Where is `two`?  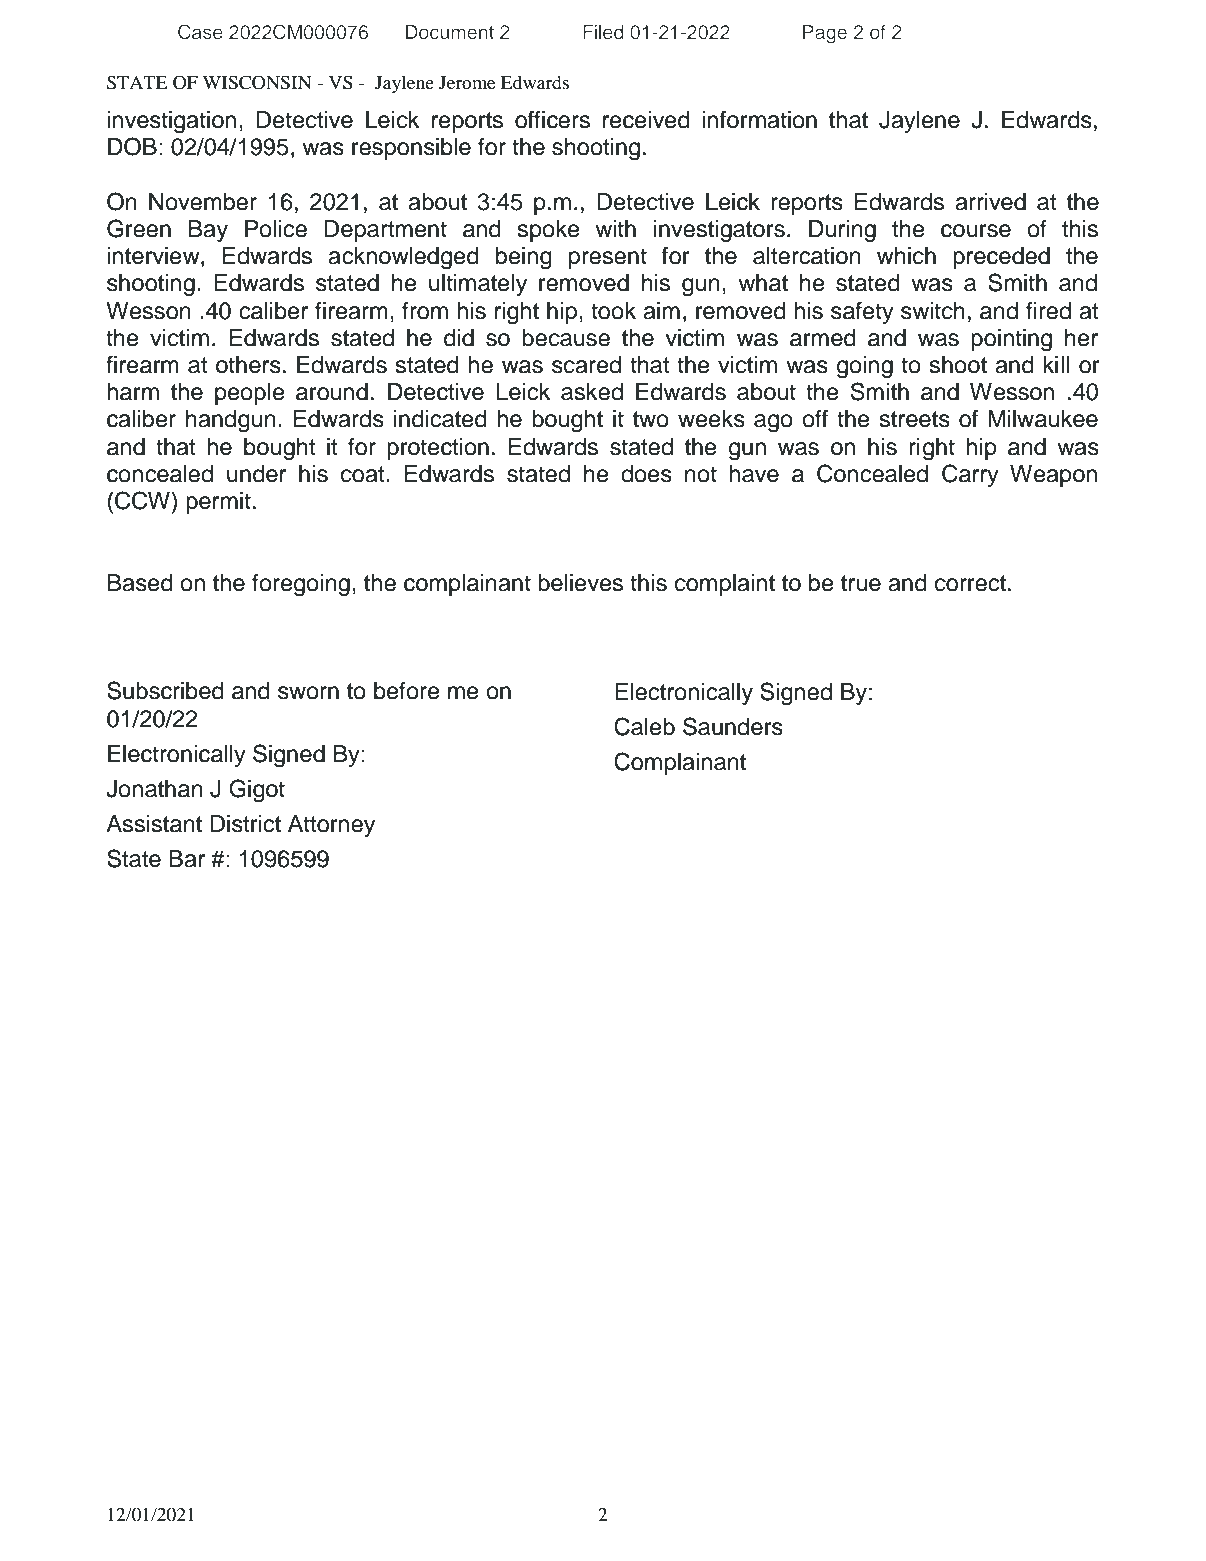
two is located at coordinates (651, 419).
